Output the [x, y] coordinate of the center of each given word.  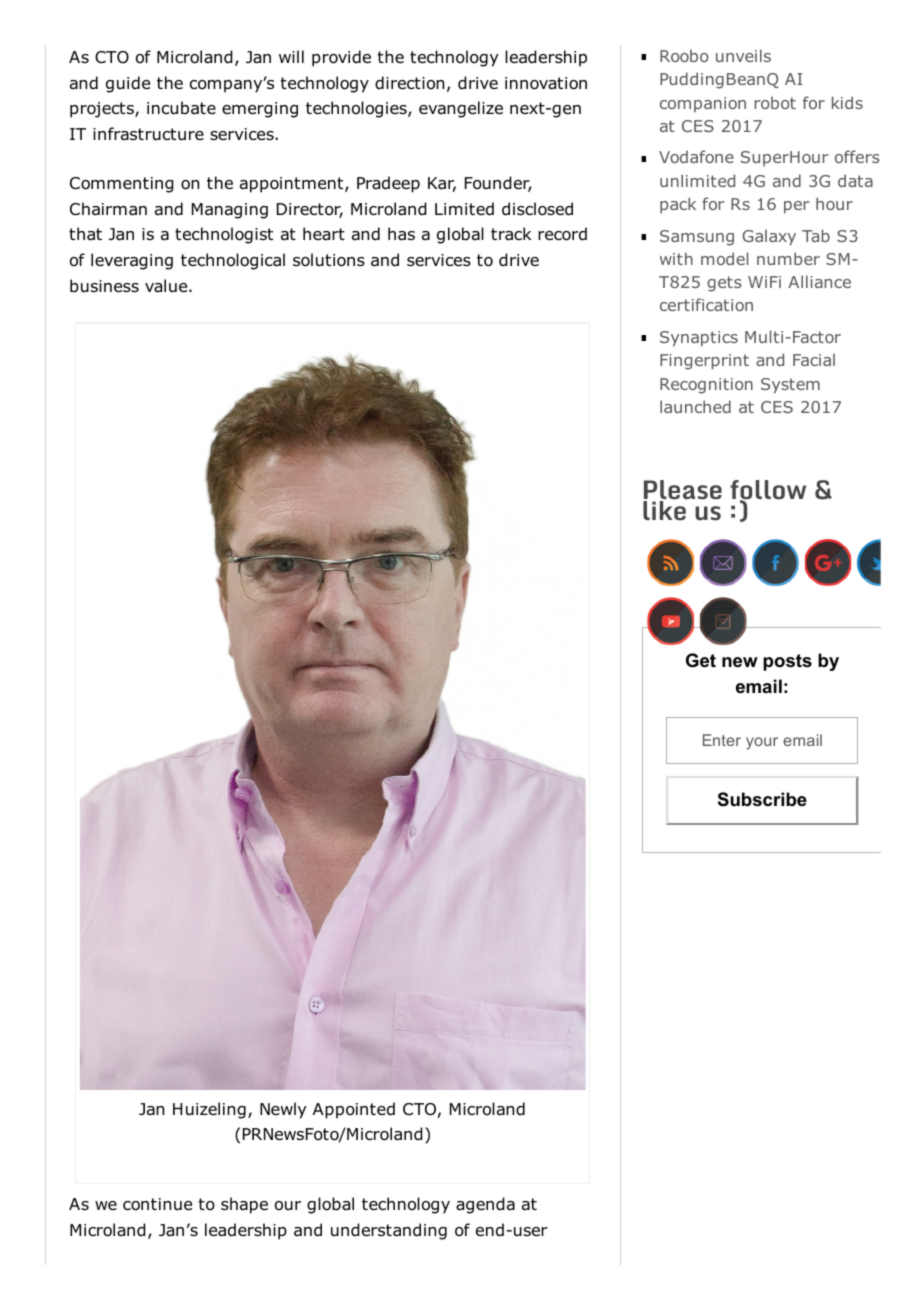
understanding [389, 1231]
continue [157, 1204]
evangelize [461, 109]
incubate [181, 108]
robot [775, 102]
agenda [485, 1205]
